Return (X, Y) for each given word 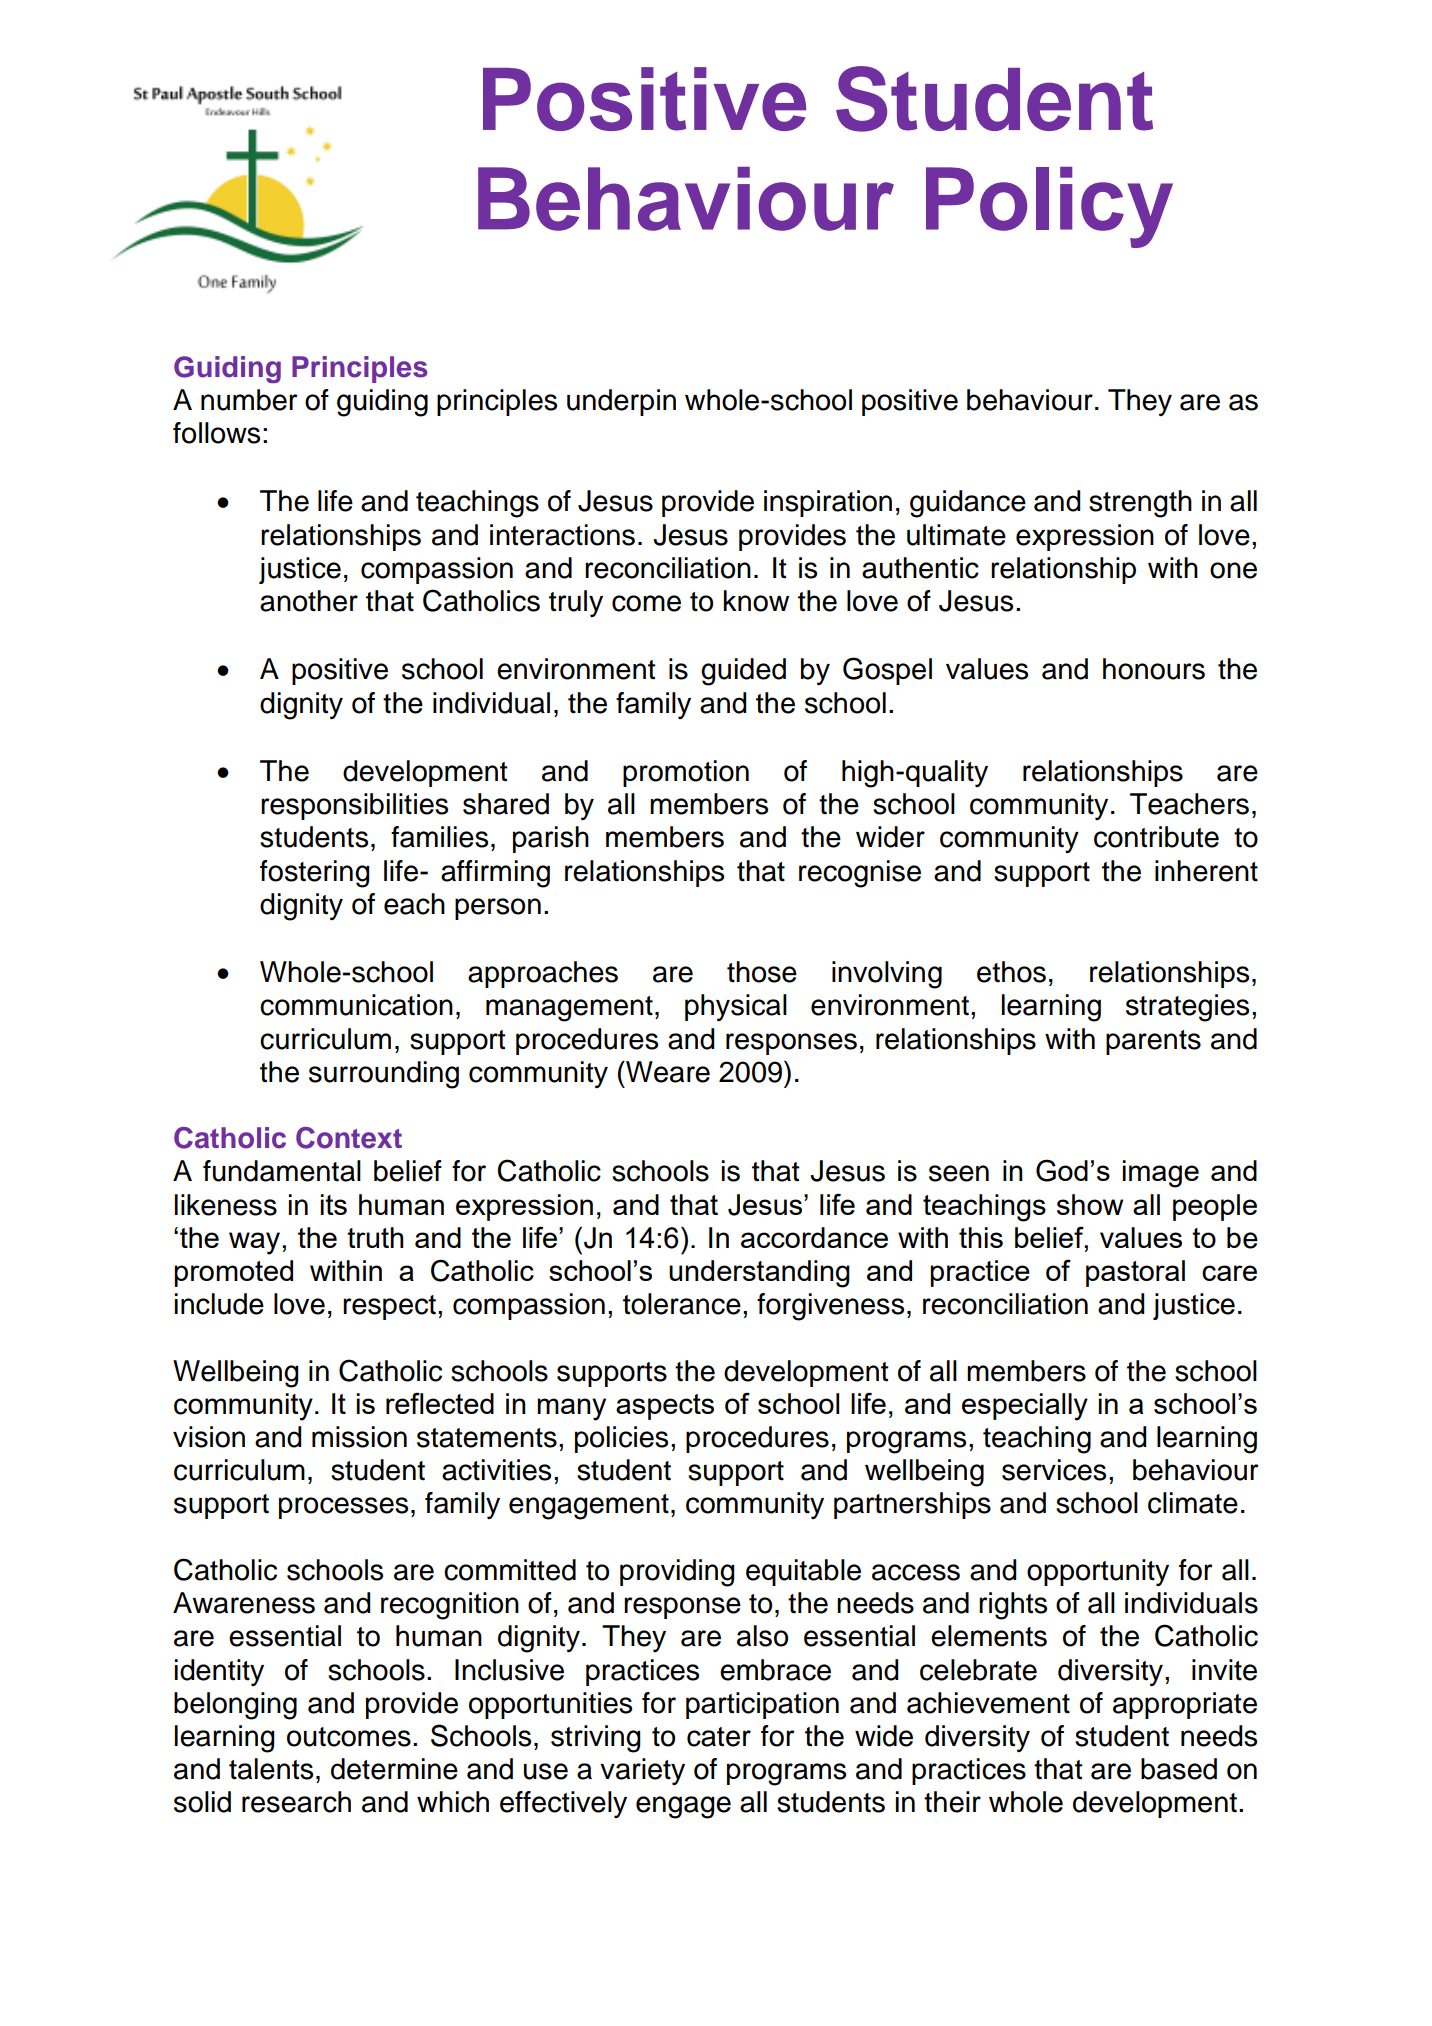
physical (736, 1007)
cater (719, 1737)
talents (271, 1769)
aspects (665, 1407)
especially (1025, 1407)
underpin (621, 402)
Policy (1049, 207)
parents (1153, 1042)
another (309, 601)
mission (359, 1437)
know (756, 601)
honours (1154, 669)
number (249, 400)
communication (356, 1005)
